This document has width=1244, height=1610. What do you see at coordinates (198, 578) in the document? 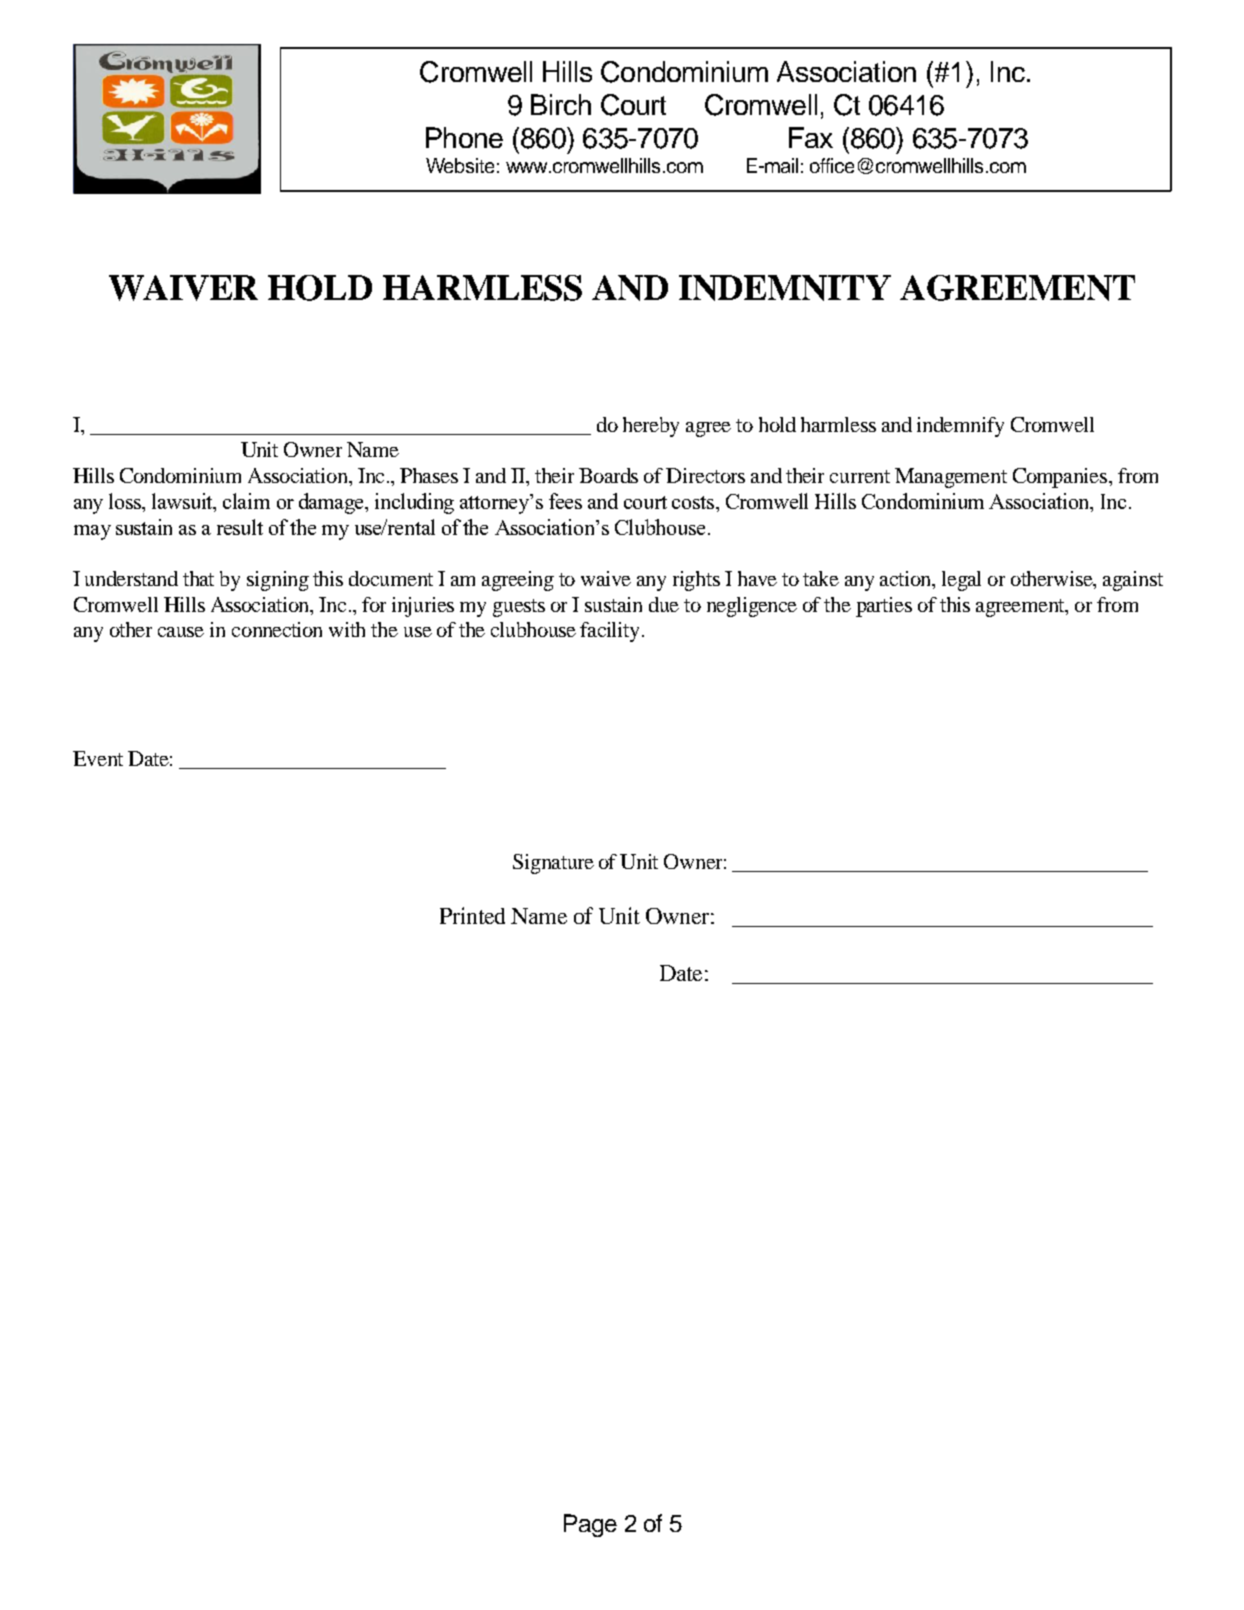
I see `that` at bounding box center [198, 578].
